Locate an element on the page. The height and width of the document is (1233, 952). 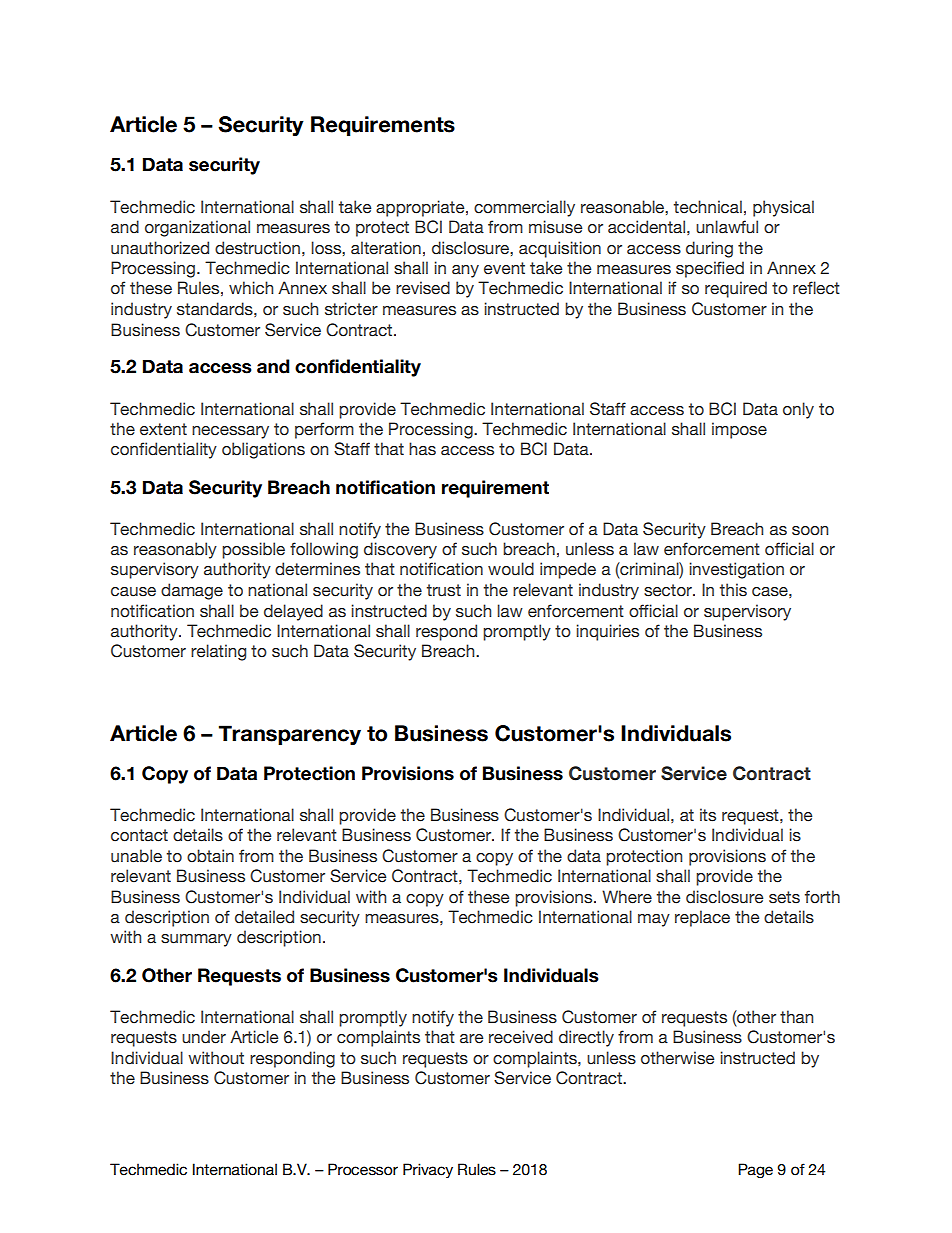
its is located at coordinates (708, 815).
